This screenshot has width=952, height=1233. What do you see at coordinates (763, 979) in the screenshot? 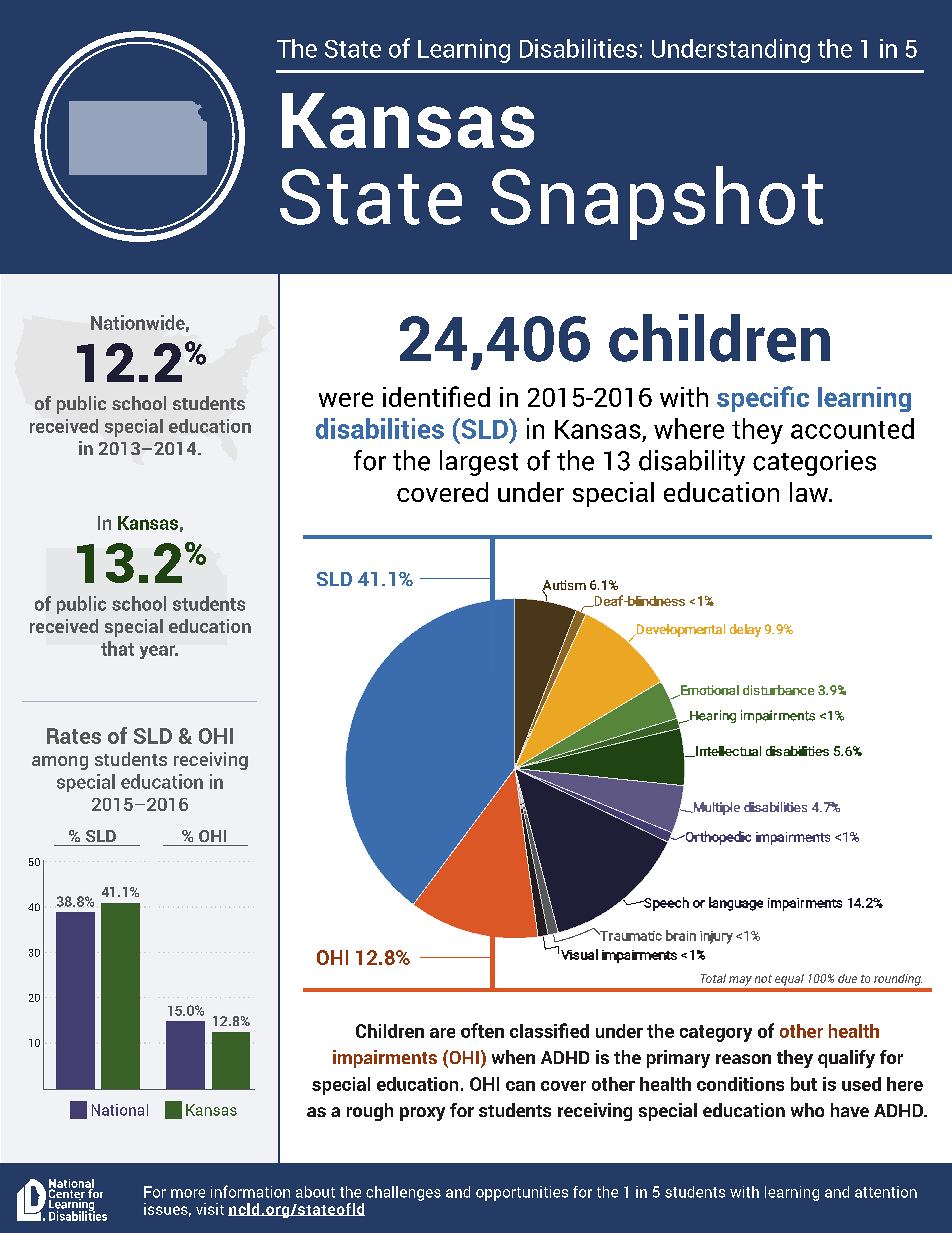
I see `not` at bounding box center [763, 979].
